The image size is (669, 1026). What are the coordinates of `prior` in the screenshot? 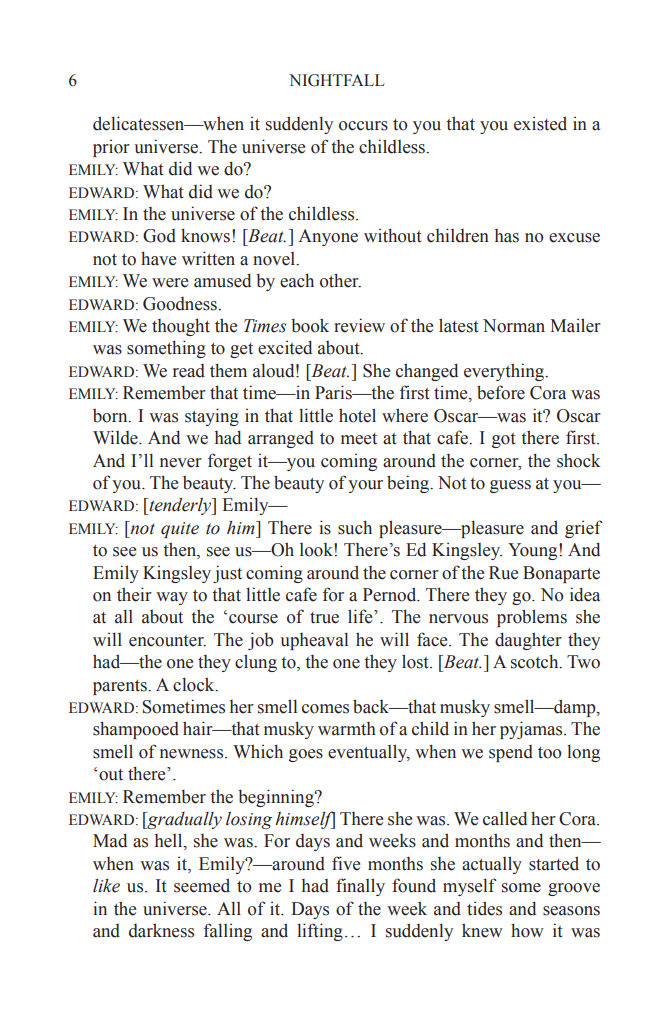 It's located at (111, 148).
